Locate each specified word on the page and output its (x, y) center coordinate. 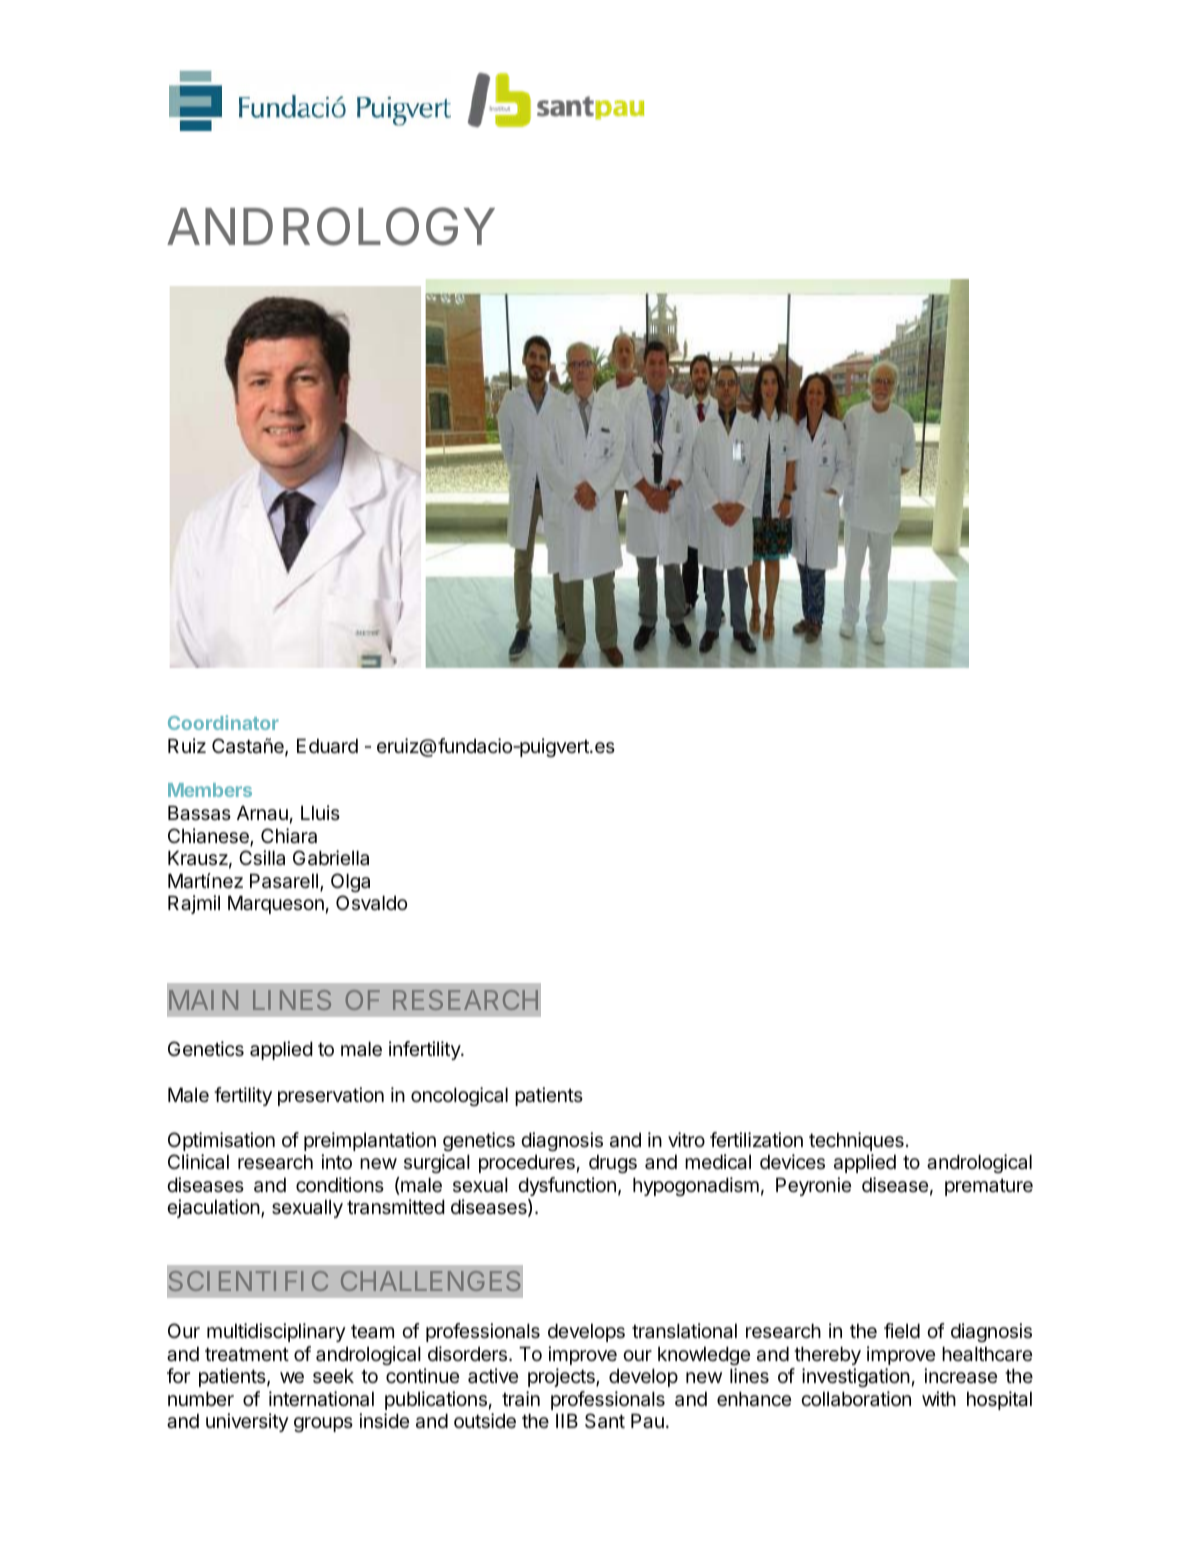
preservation (331, 1096)
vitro (686, 1139)
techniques (856, 1141)
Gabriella (331, 858)
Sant (605, 1421)
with (939, 1398)
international (321, 1399)
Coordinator (223, 722)
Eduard (327, 746)
